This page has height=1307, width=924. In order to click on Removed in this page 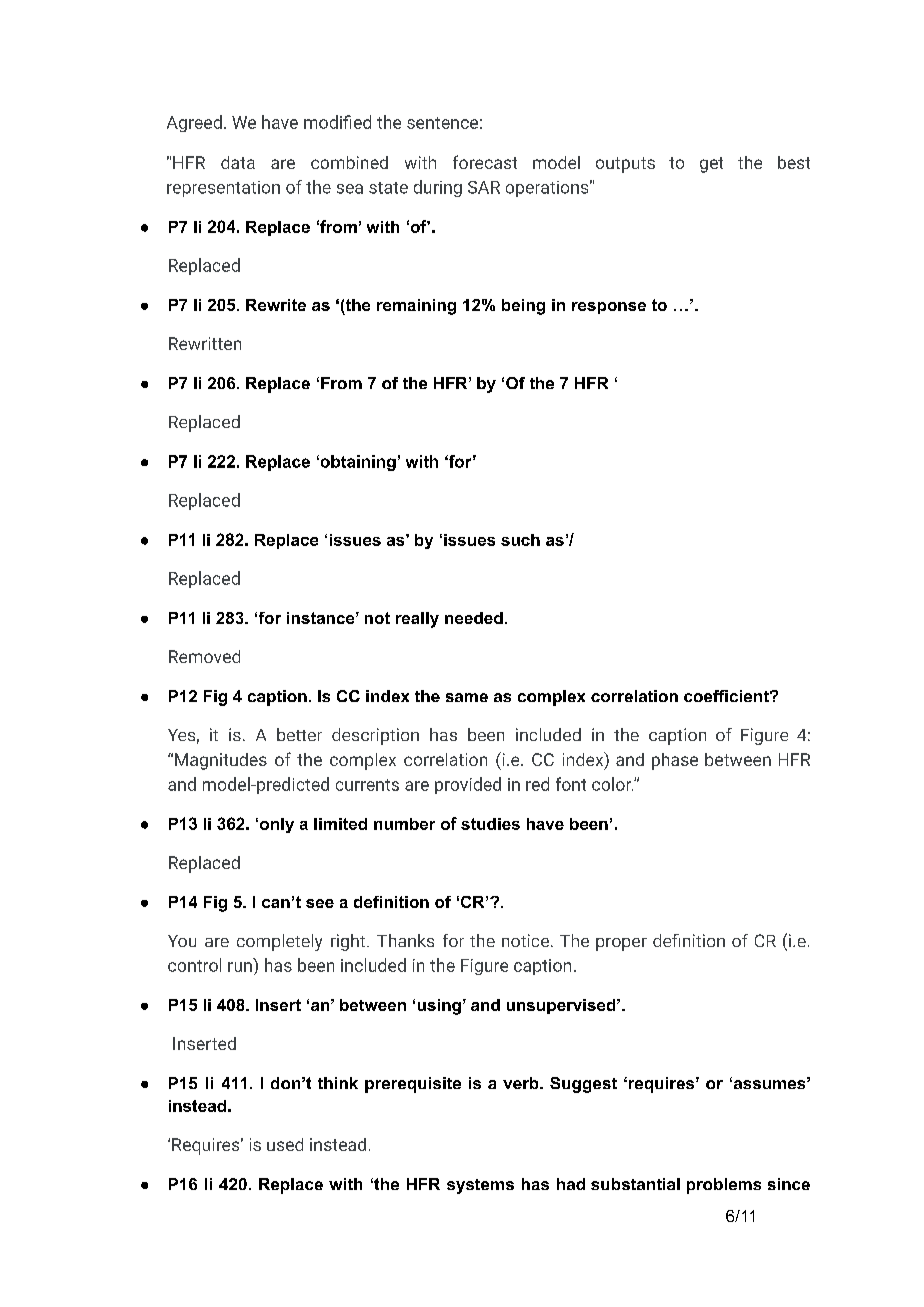, I will do `click(204, 656)`.
